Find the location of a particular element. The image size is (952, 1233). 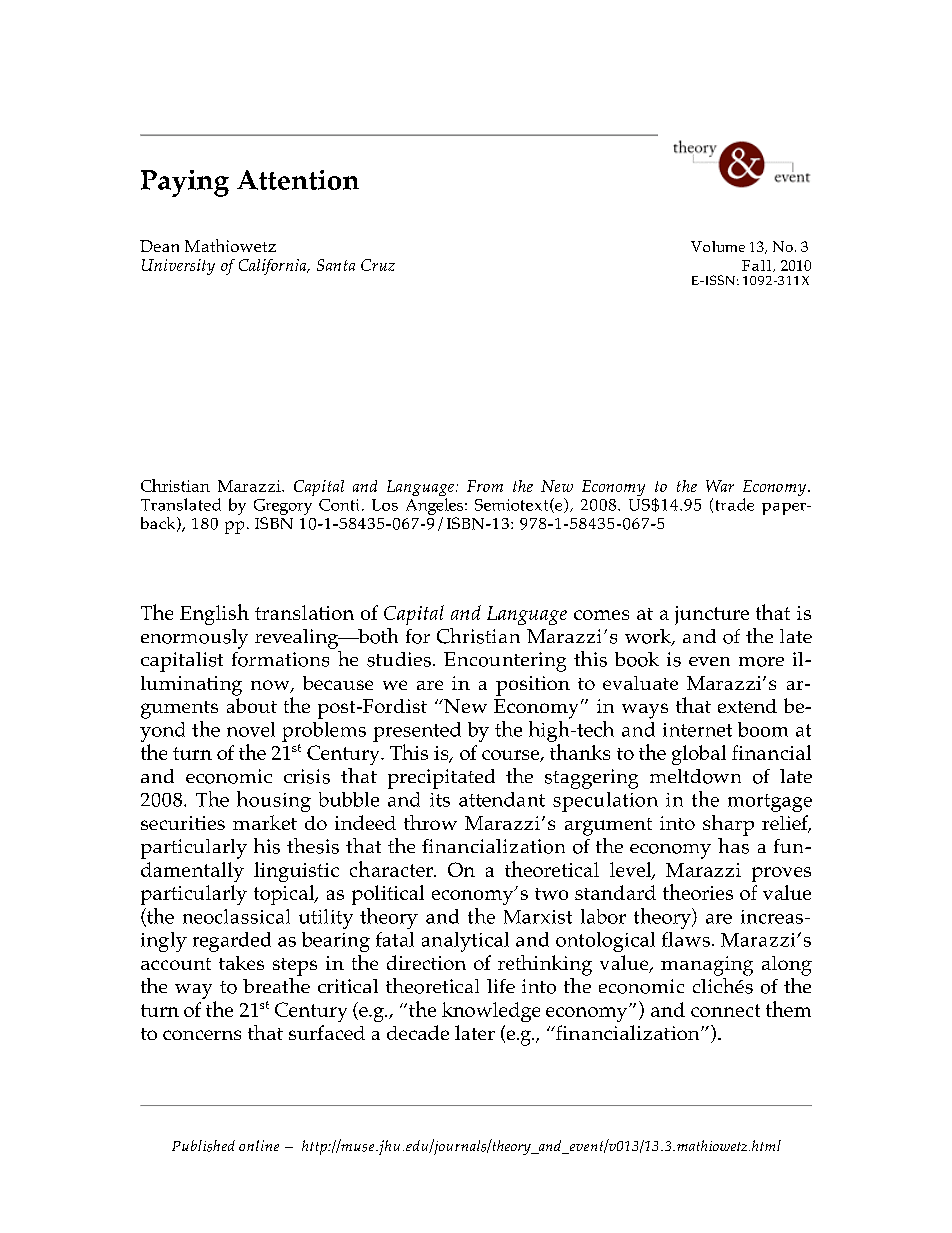

online is located at coordinates (259, 1145).
